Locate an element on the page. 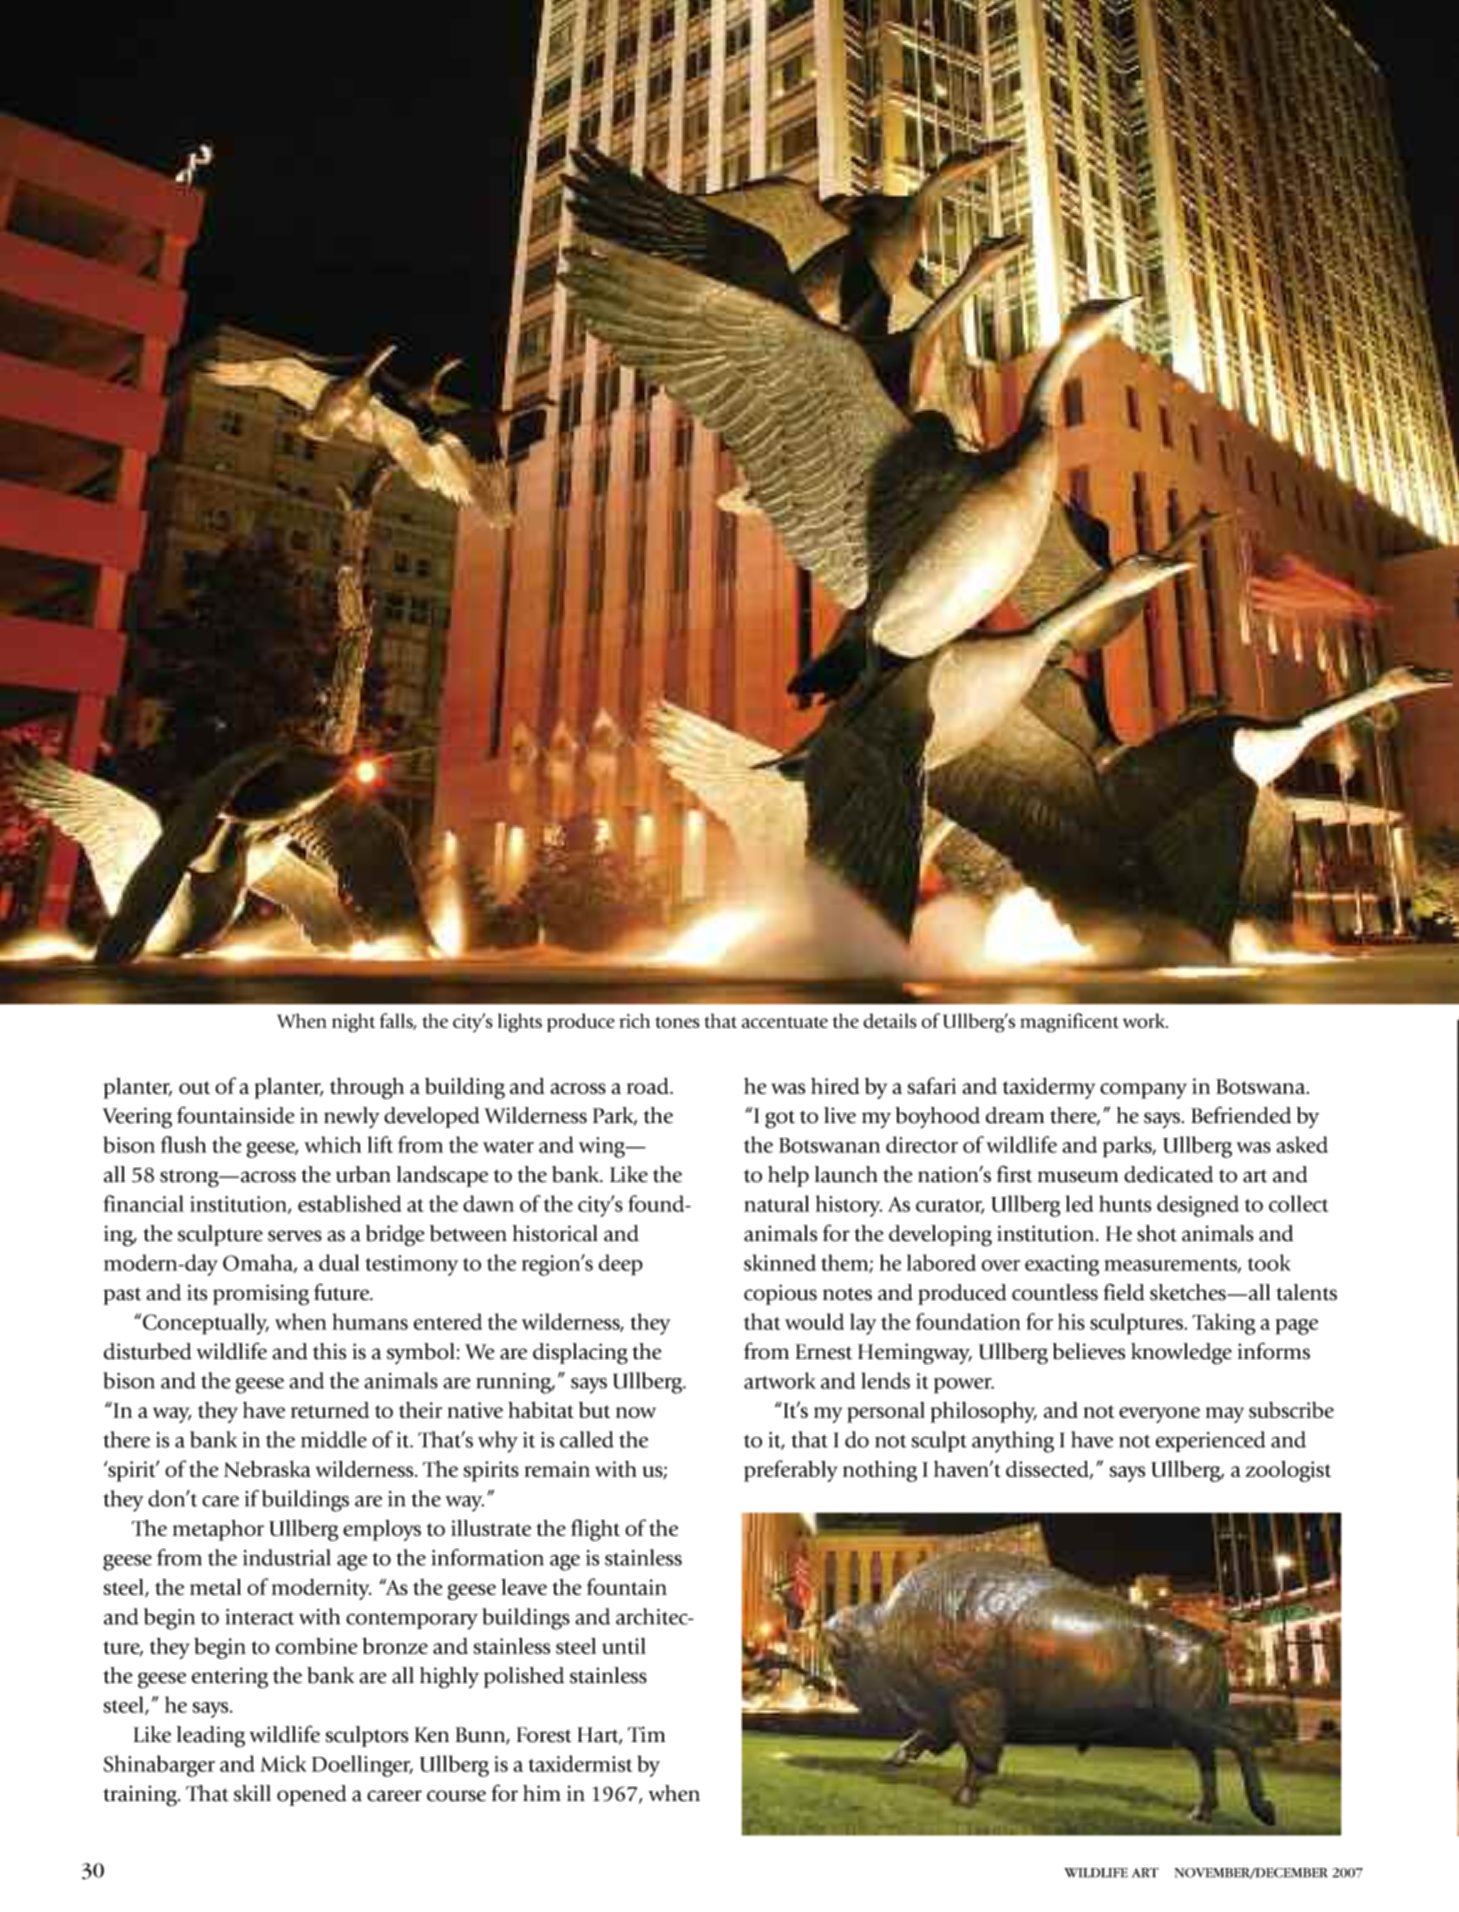 The image size is (1459, 1912). returned is located at coordinates (330, 1410).
